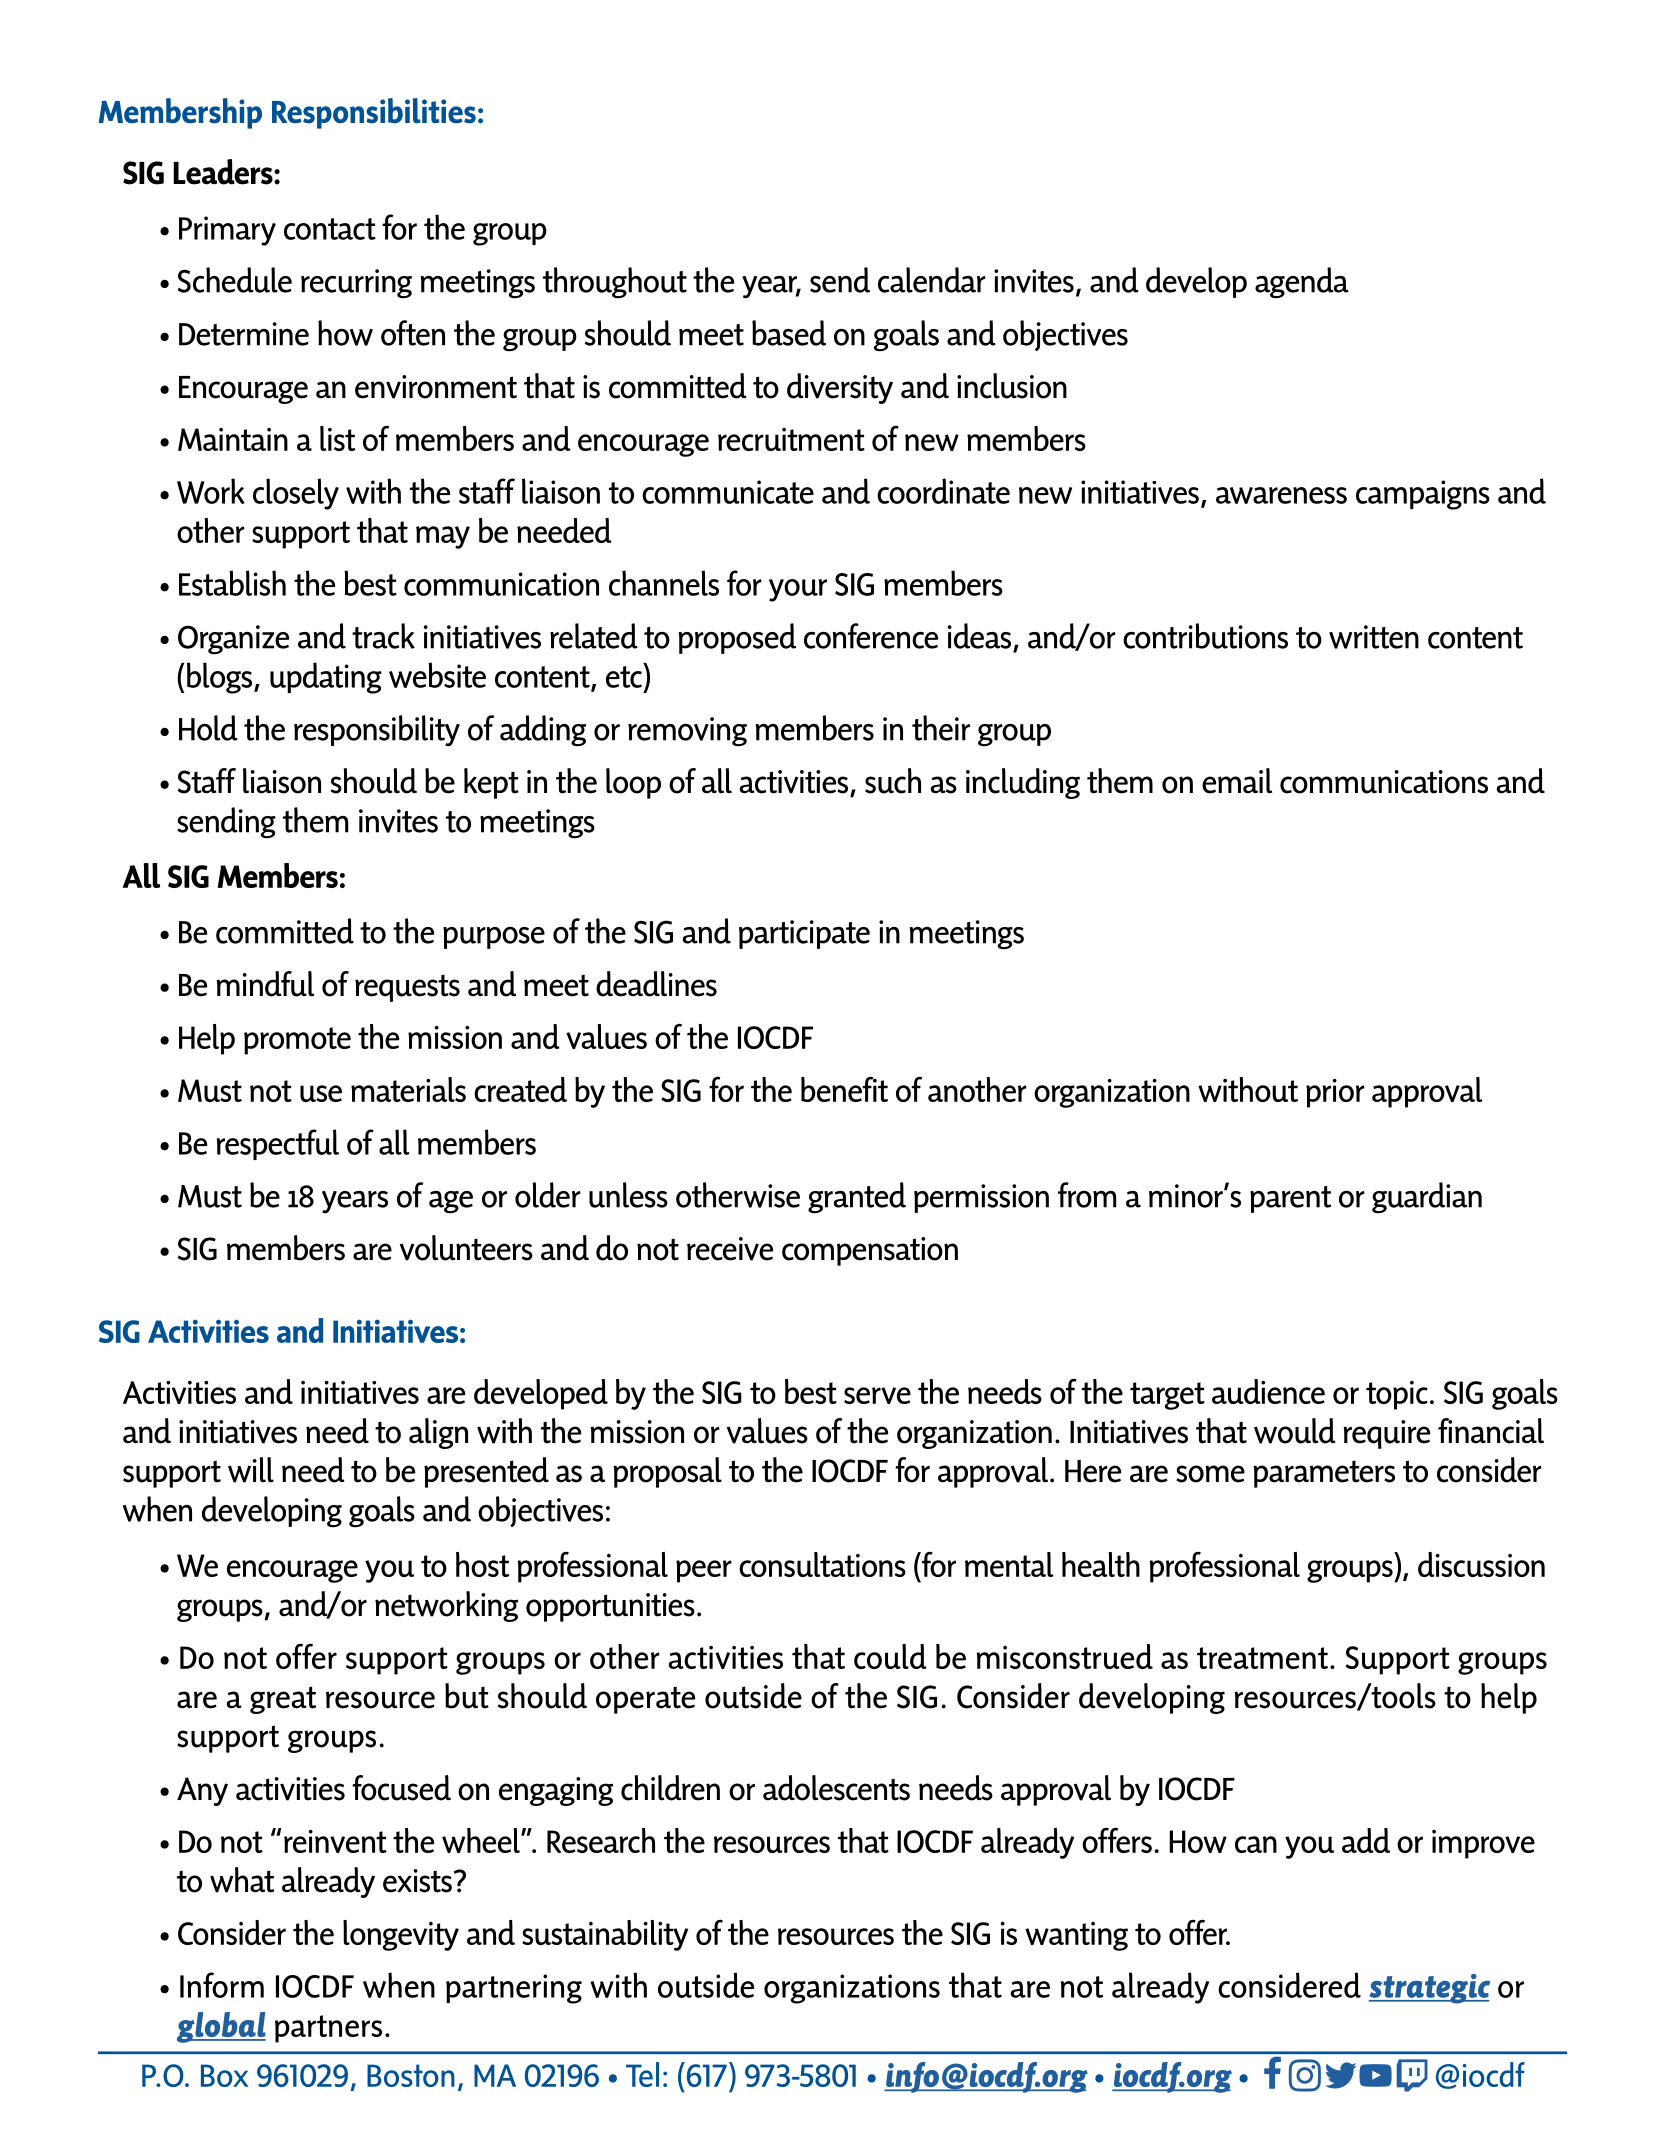 The width and height of the document is (1665, 2155). What do you see at coordinates (804, 934) in the document?
I see `participate` at bounding box center [804, 934].
